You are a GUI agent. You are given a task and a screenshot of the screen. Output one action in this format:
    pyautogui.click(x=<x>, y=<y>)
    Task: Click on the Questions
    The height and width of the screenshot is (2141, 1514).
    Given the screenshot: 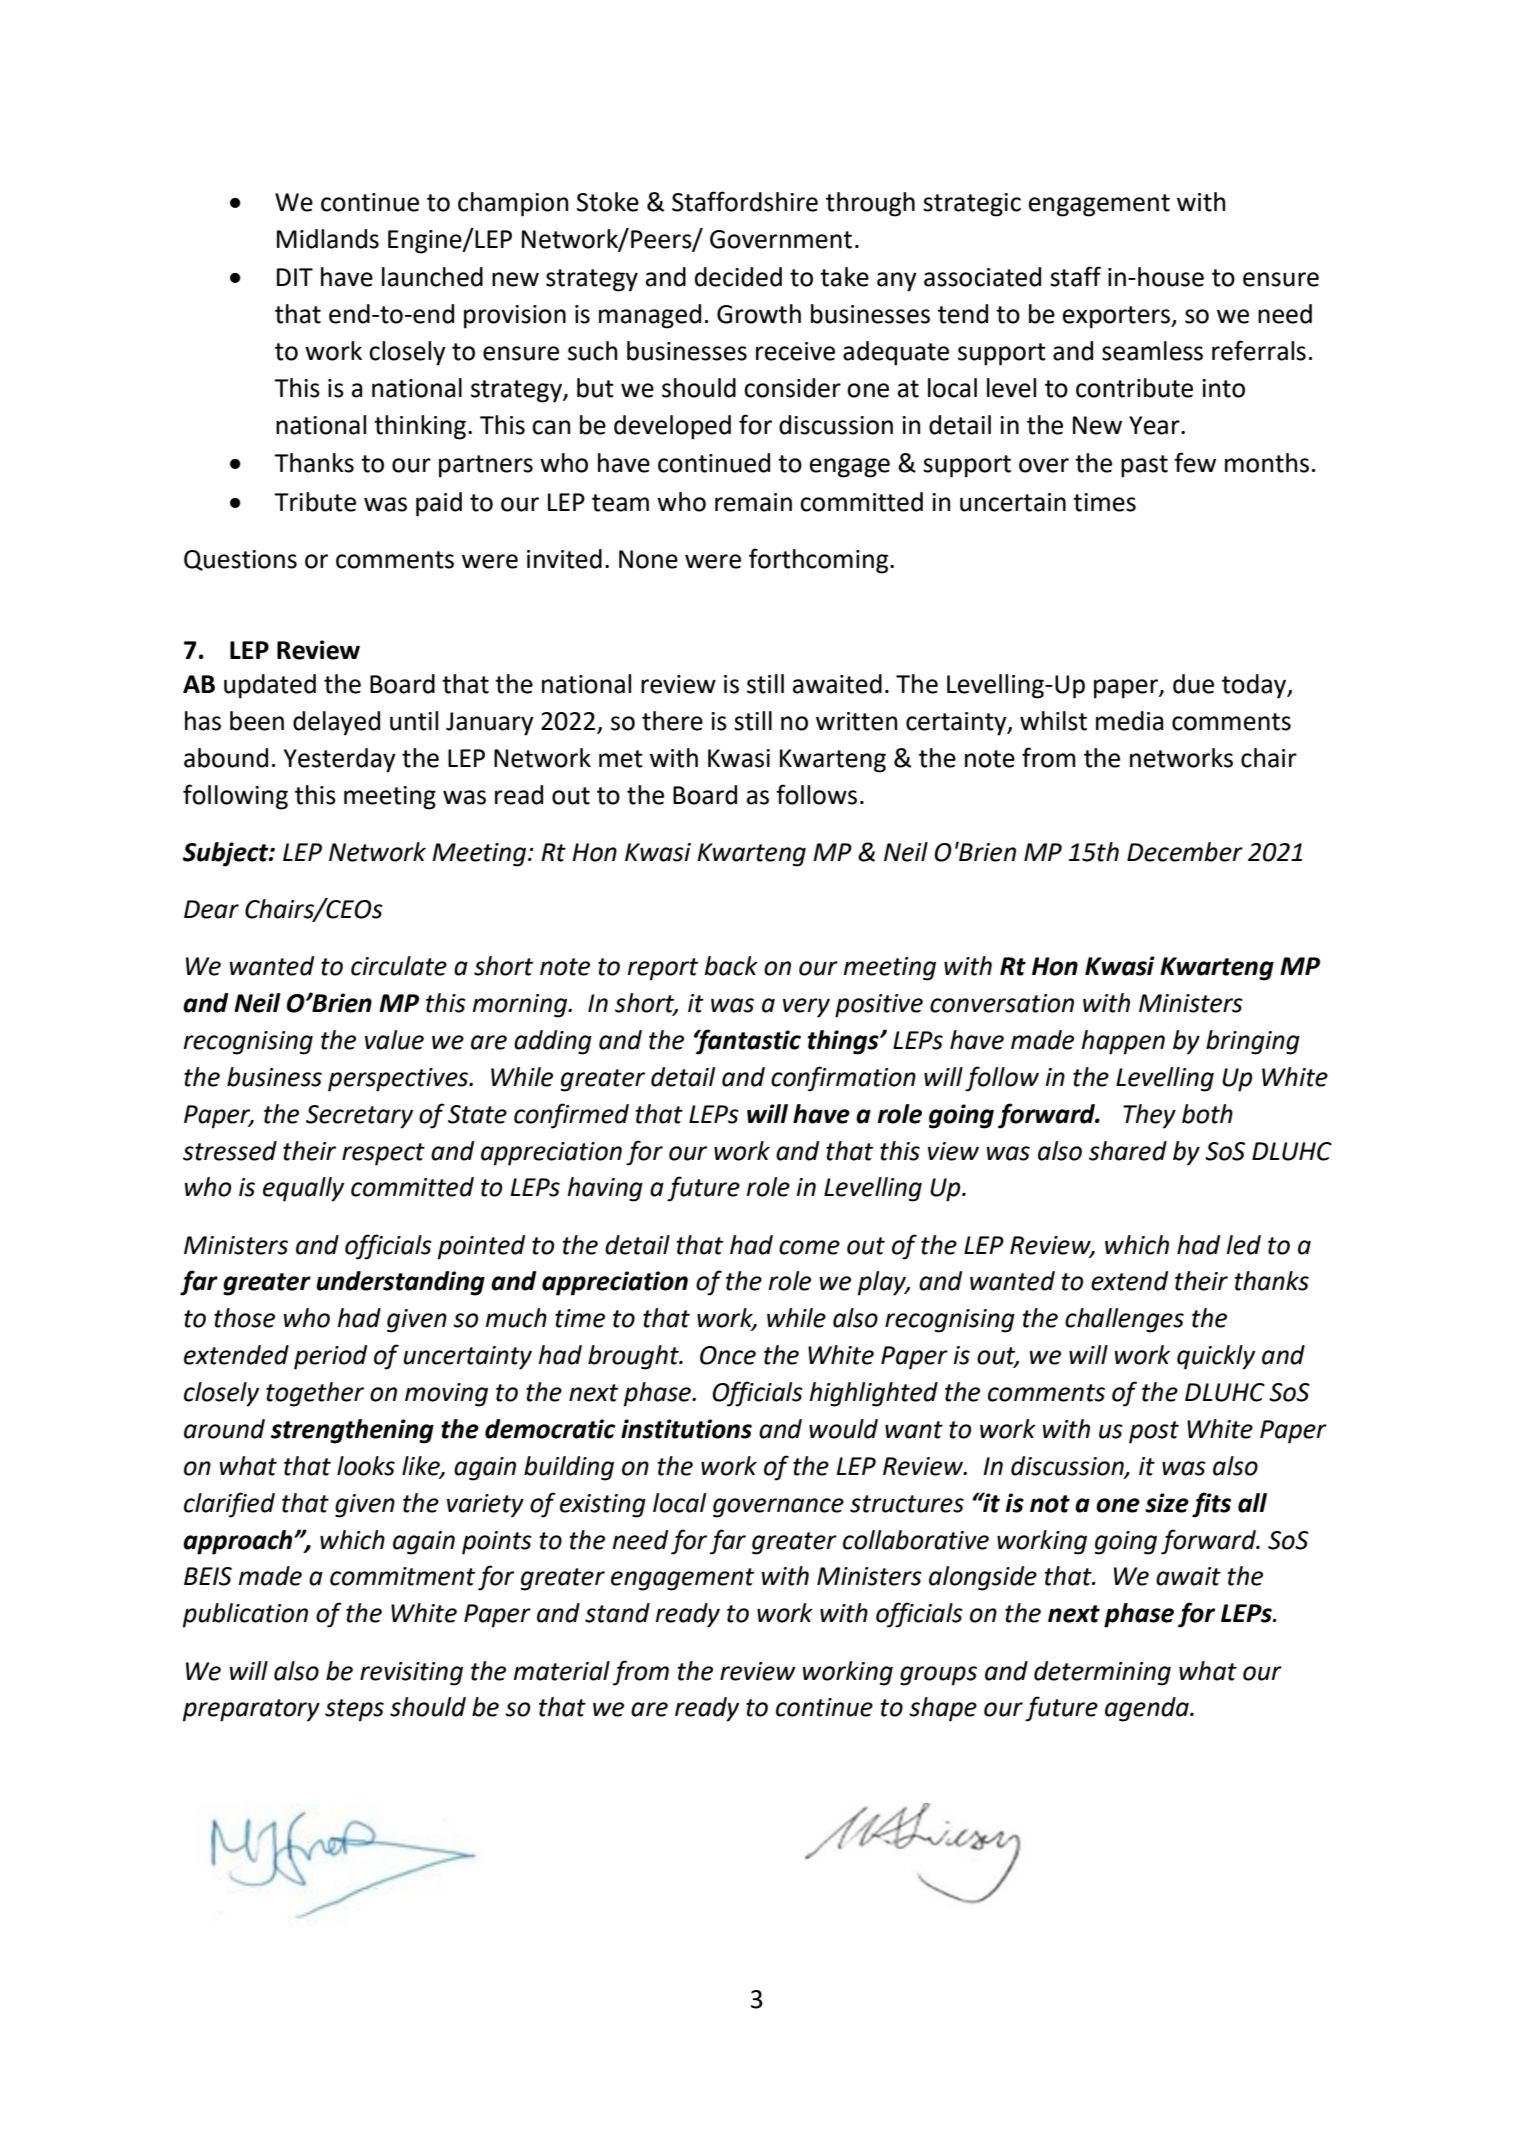 What is the action you would take?
    pyautogui.click(x=240, y=560)
